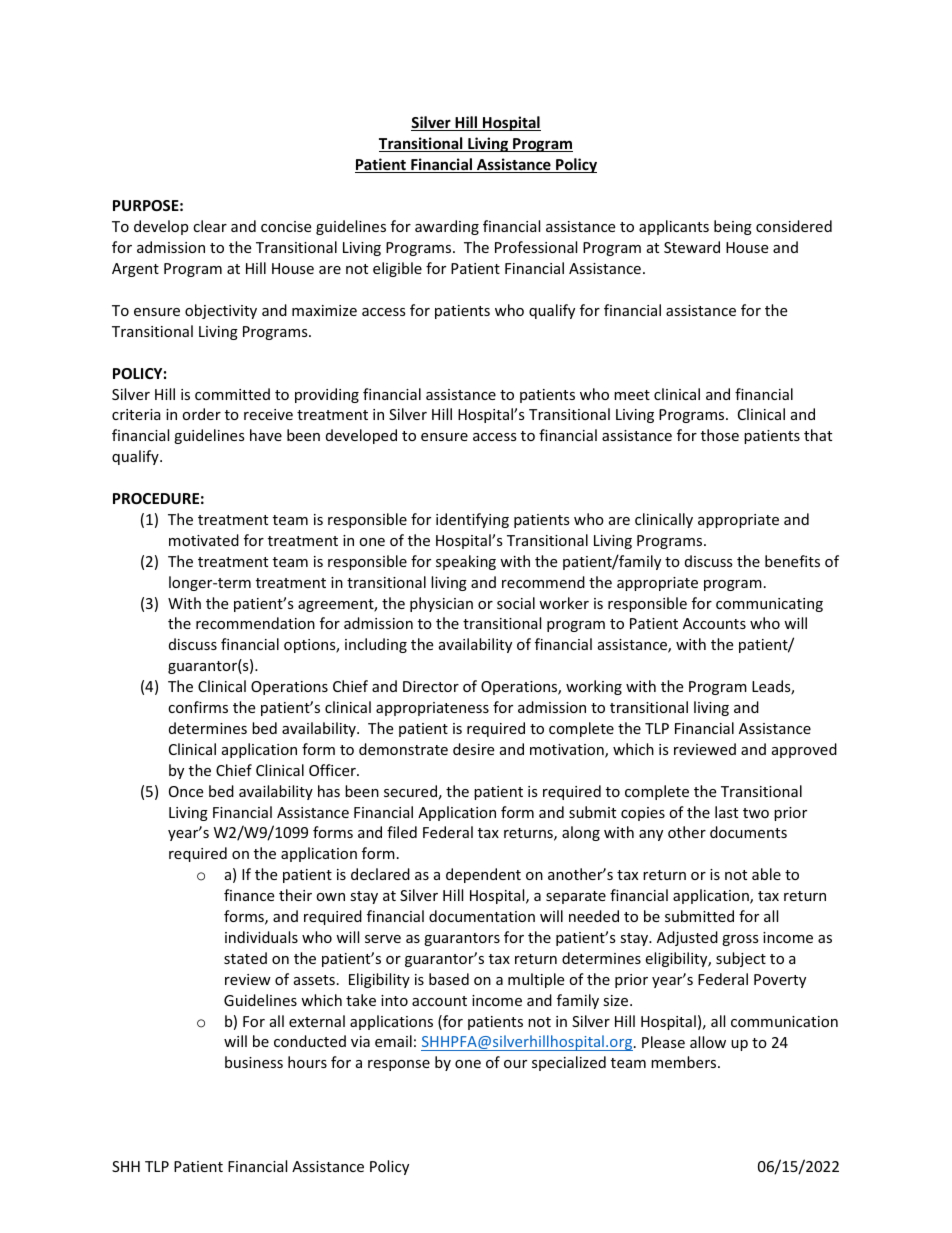  I want to click on physician, so click(441, 604).
